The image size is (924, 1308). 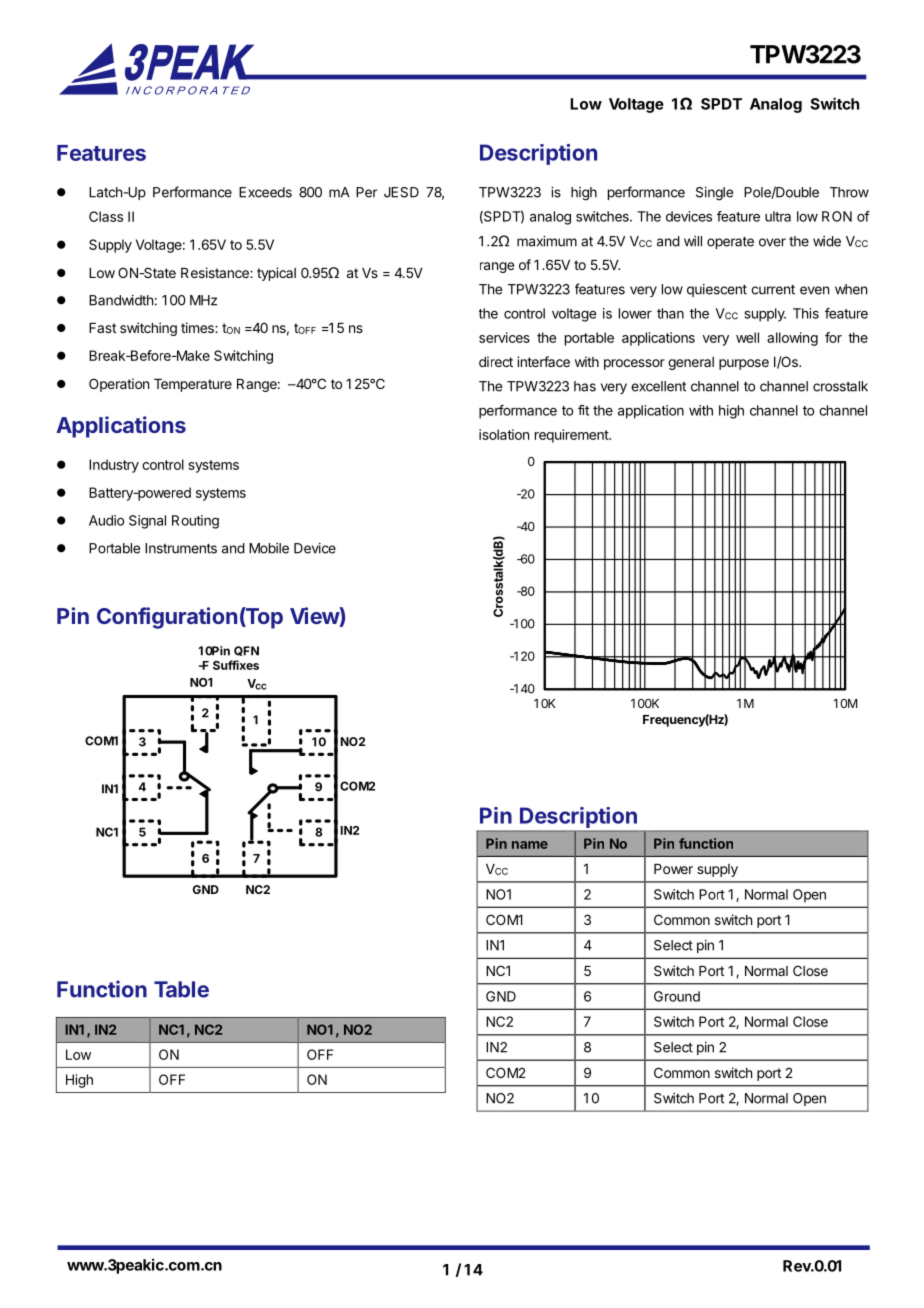 I want to click on Ground, so click(x=677, y=996).
